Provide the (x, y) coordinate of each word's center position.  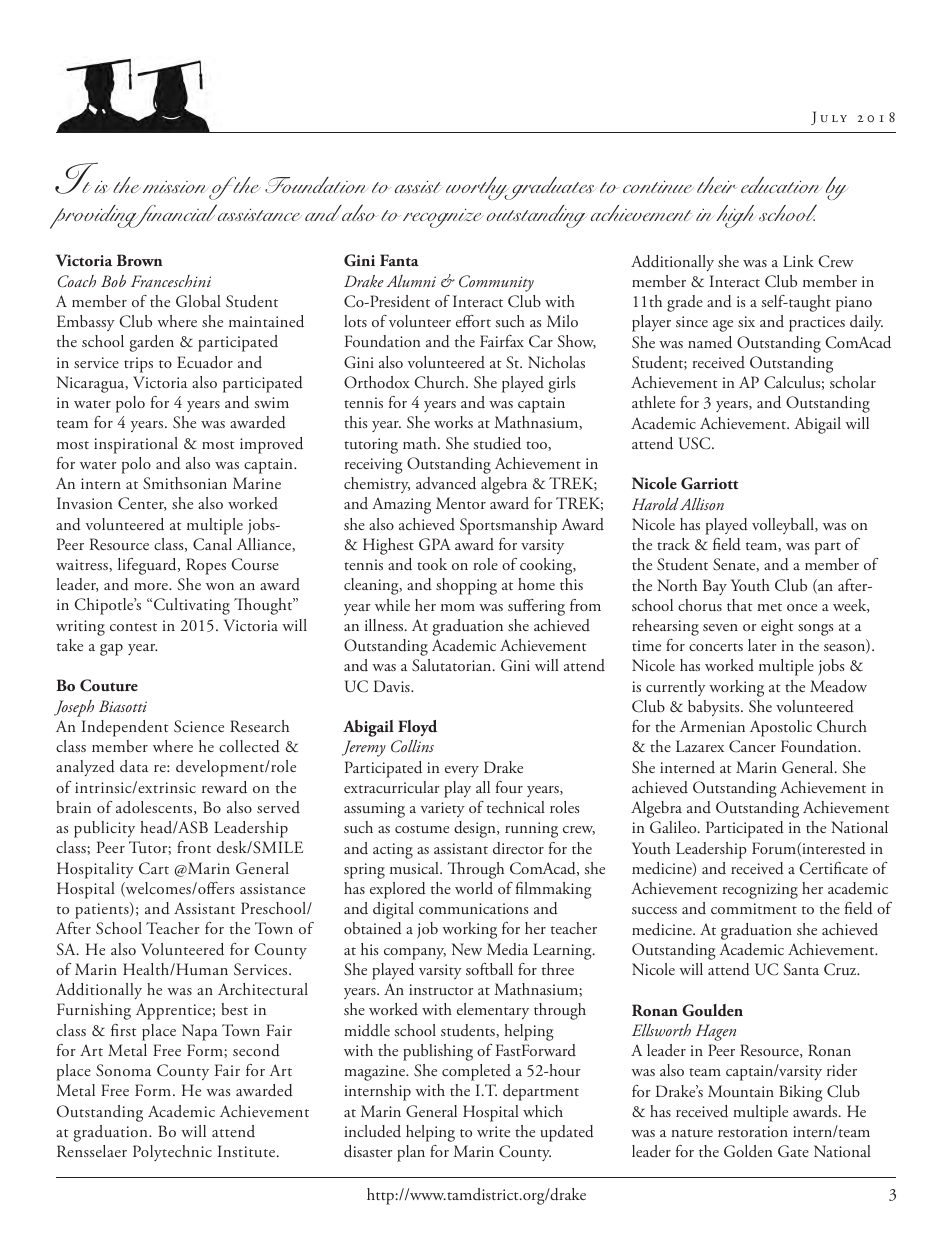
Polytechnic (172, 1153)
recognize (443, 218)
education (781, 185)
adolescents (155, 808)
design (476, 829)
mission (177, 188)
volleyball (784, 526)
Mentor (461, 503)
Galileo (674, 827)
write (493, 1131)
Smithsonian (185, 483)
